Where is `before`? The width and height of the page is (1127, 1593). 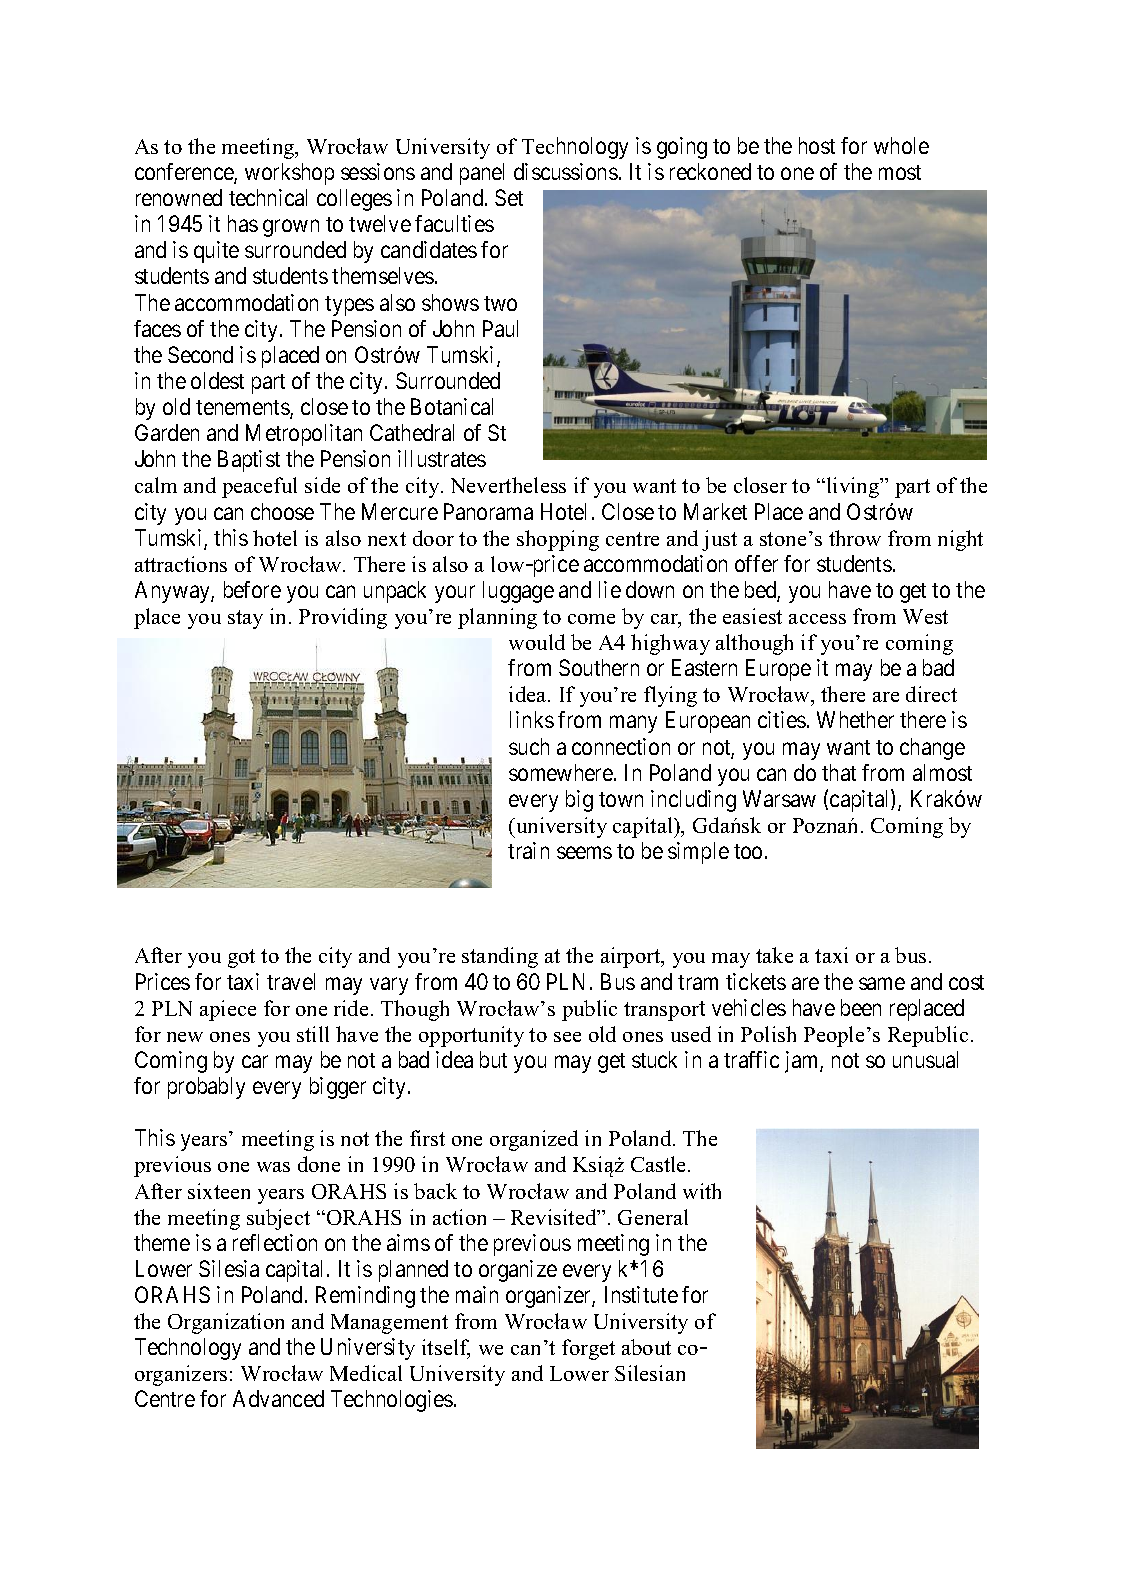 before is located at coordinates (252, 589).
